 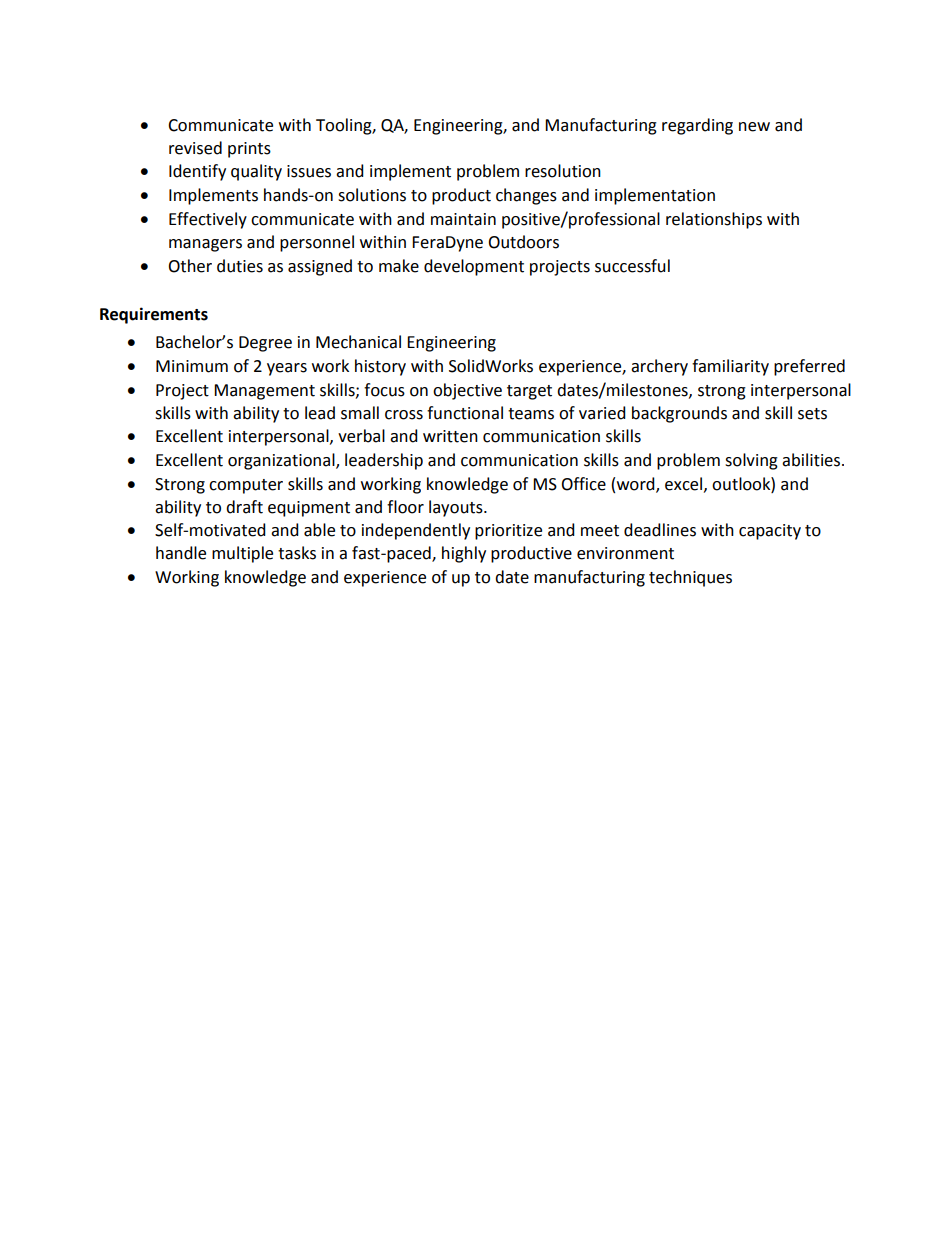 What do you see at coordinates (242, 554) in the document?
I see `multiple` at bounding box center [242, 554].
